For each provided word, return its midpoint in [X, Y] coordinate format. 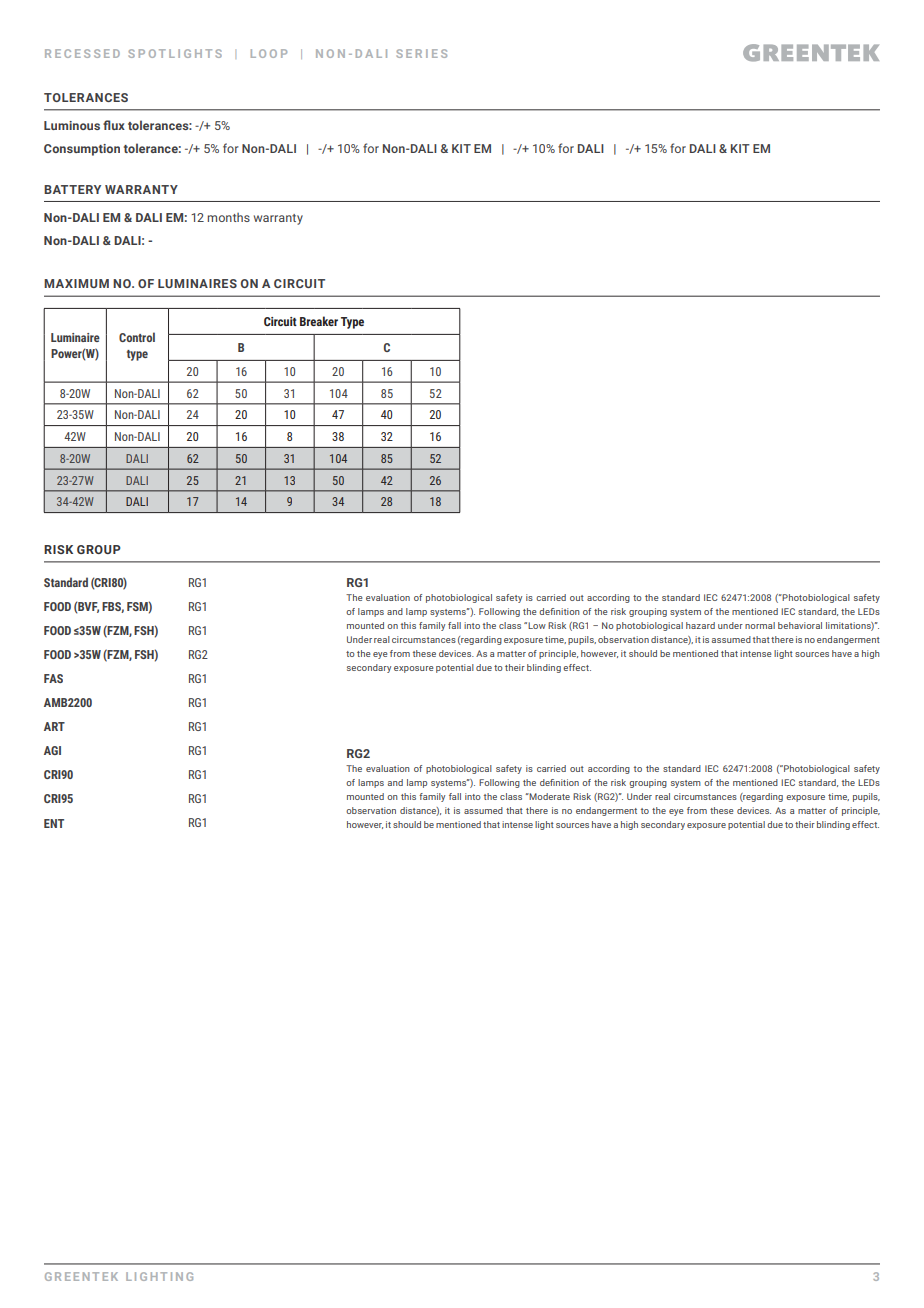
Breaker [319, 321]
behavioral [800, 625]
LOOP [269, 53]
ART [54, 726]
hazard [700, 625]
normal [760, 625]
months [229, 217]
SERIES [422, 53]
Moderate [549, 796]
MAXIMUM [76, 283]
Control [137, 337]
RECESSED [82, 53]
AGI [52, 750]
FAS [53, 678]
